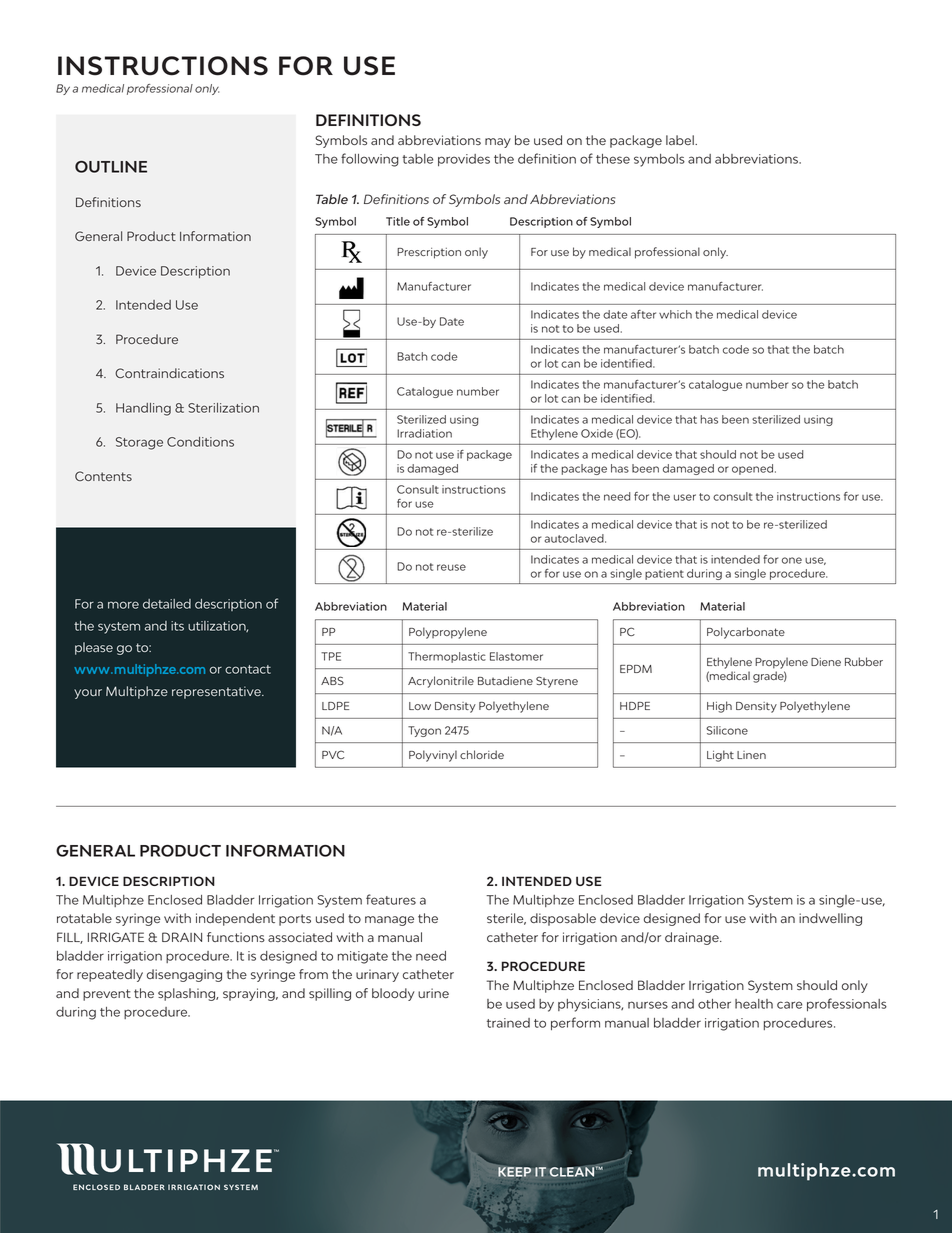 This screenshot has width=952, height=1233. What do you see at coordinates (107, 995) in the screenshot?
I see `prevent` at bounding box center [107, 995].
